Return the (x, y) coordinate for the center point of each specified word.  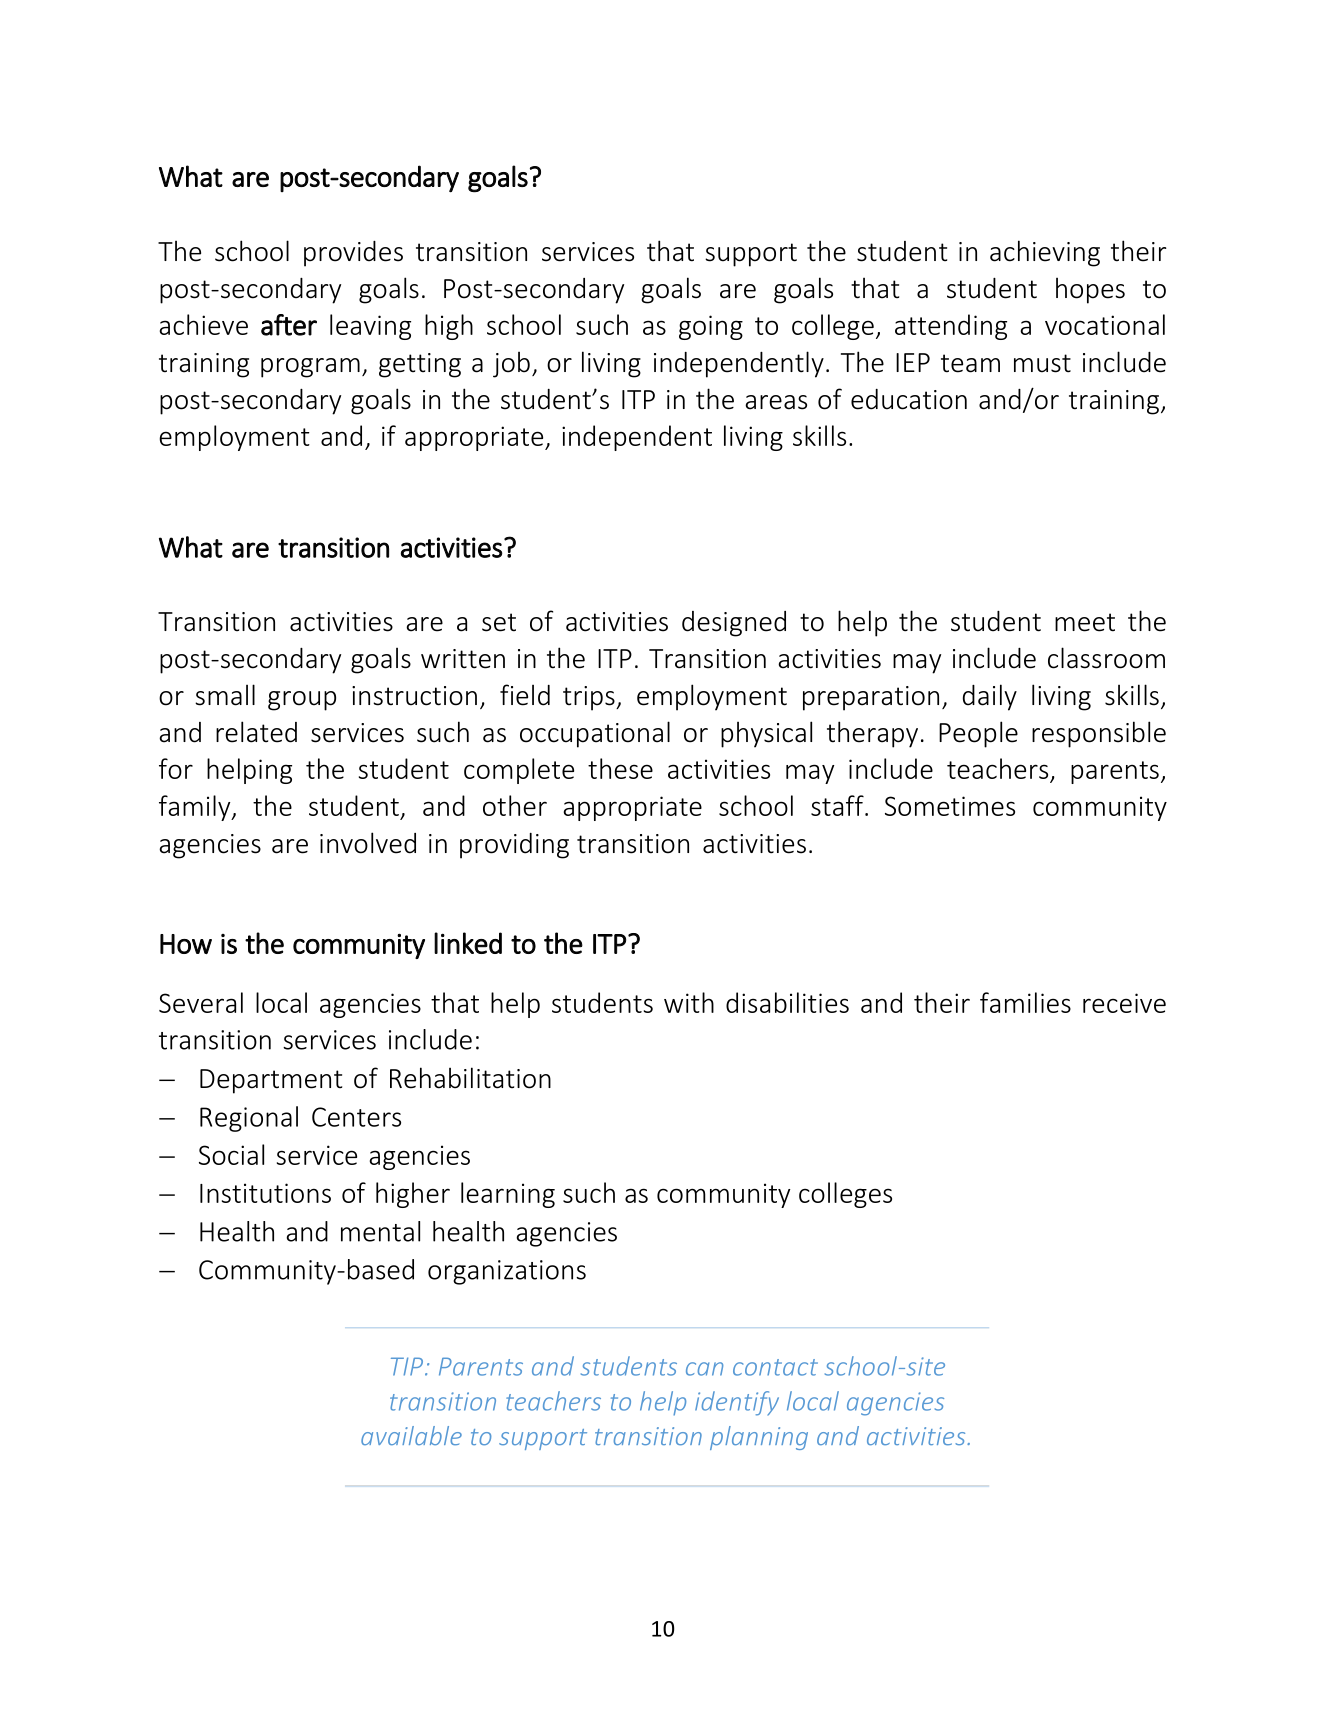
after (289, 325)
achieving (1045, 253)
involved (368, 843)
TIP (408, 1366)
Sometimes (950, 806)
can (704, 1369)
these (620, 768)
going (711, 327)
